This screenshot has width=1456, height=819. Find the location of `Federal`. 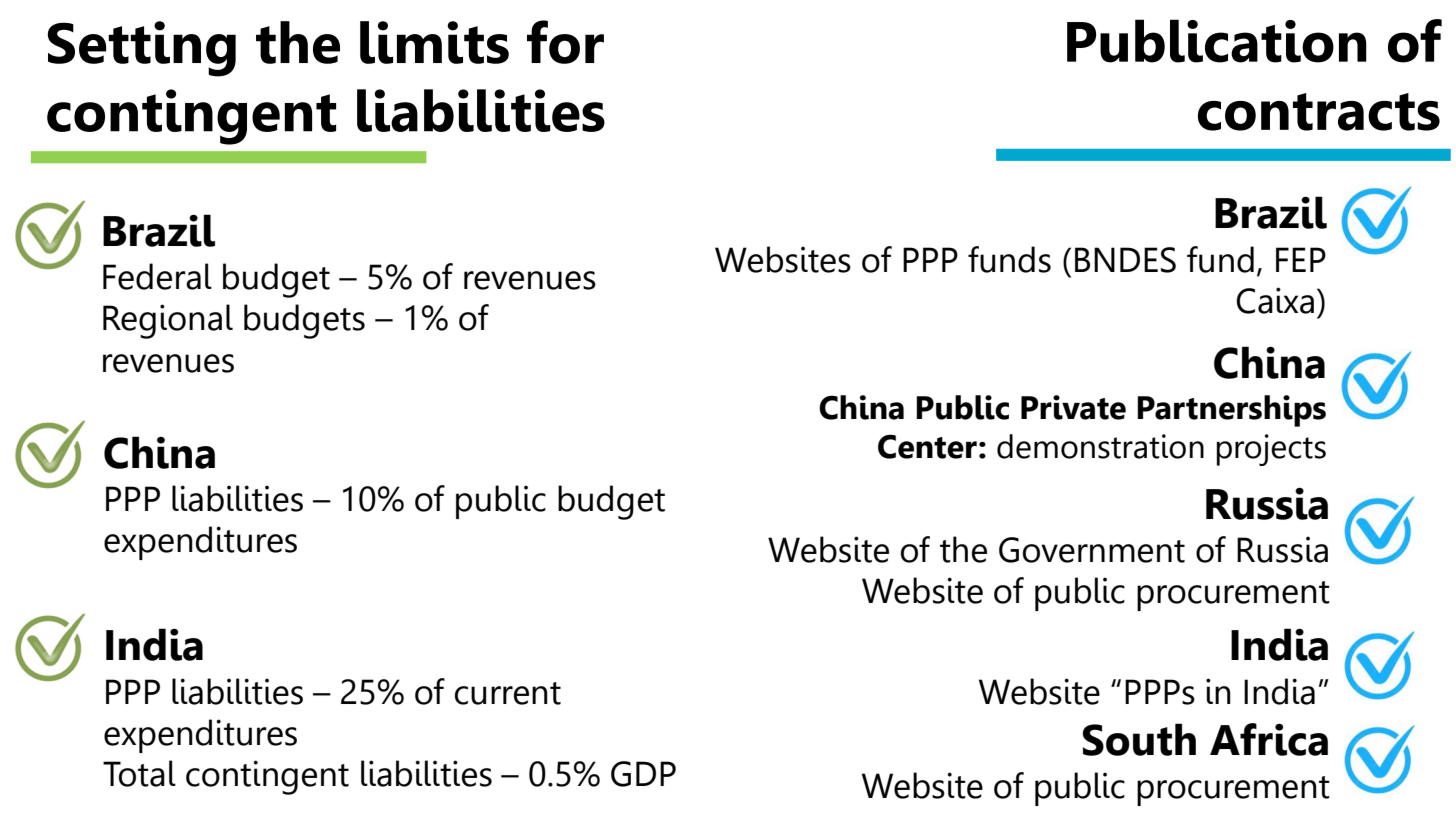

Federal is located at coordinates (157, 276).
